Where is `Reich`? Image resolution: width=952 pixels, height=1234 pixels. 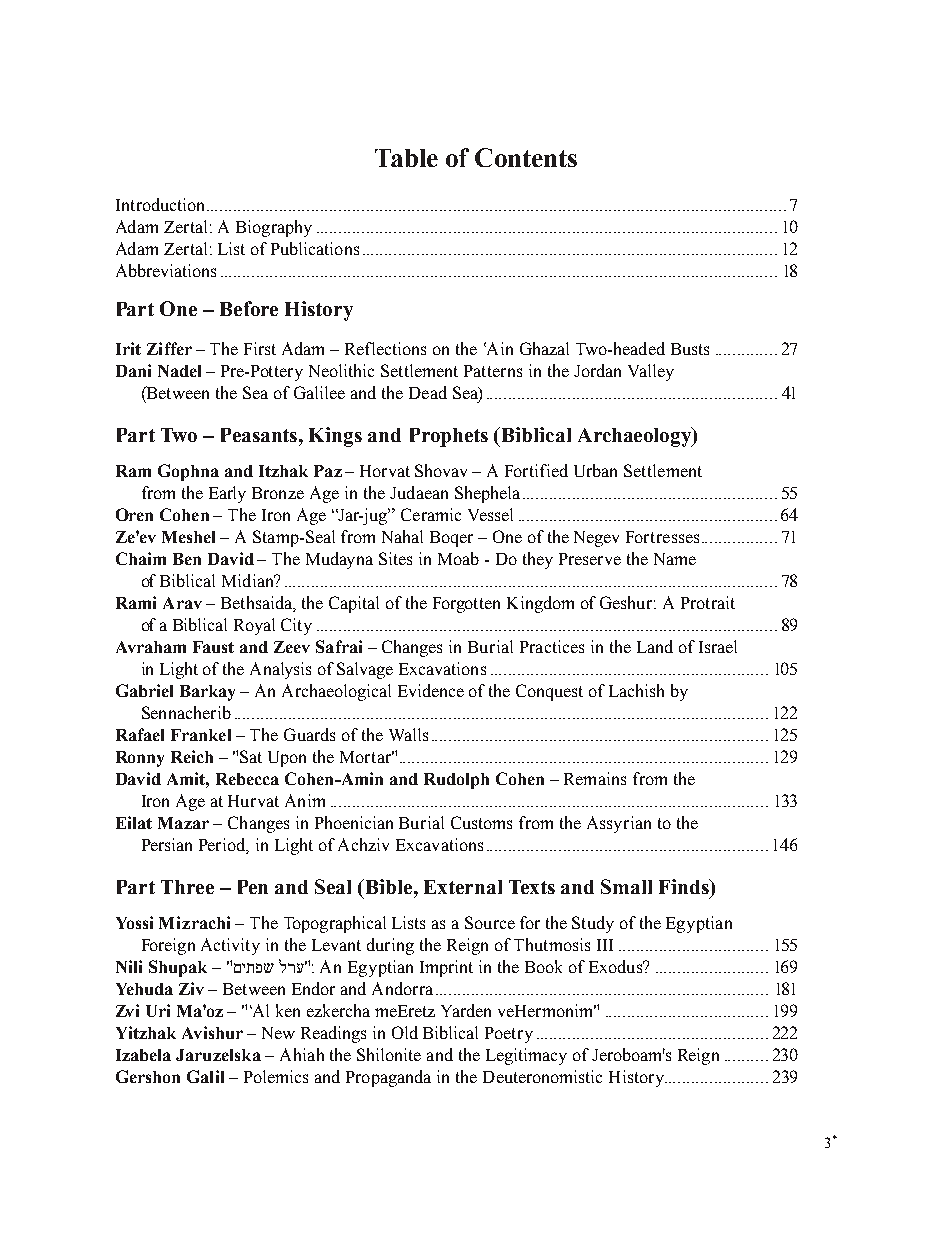
Reich is located at coordinates (192, 756).
